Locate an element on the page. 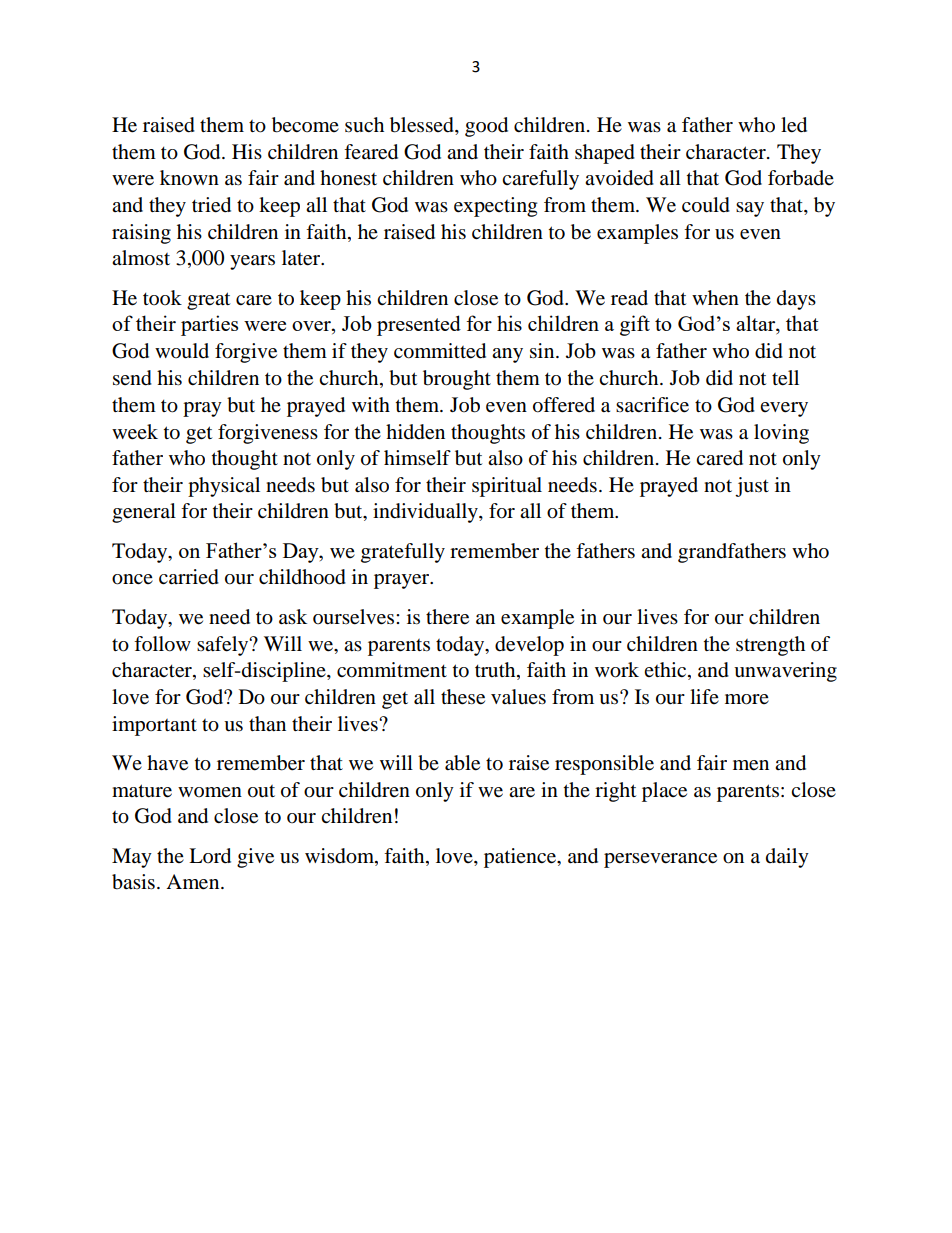  Lord is located at coordinates (210, 856).
